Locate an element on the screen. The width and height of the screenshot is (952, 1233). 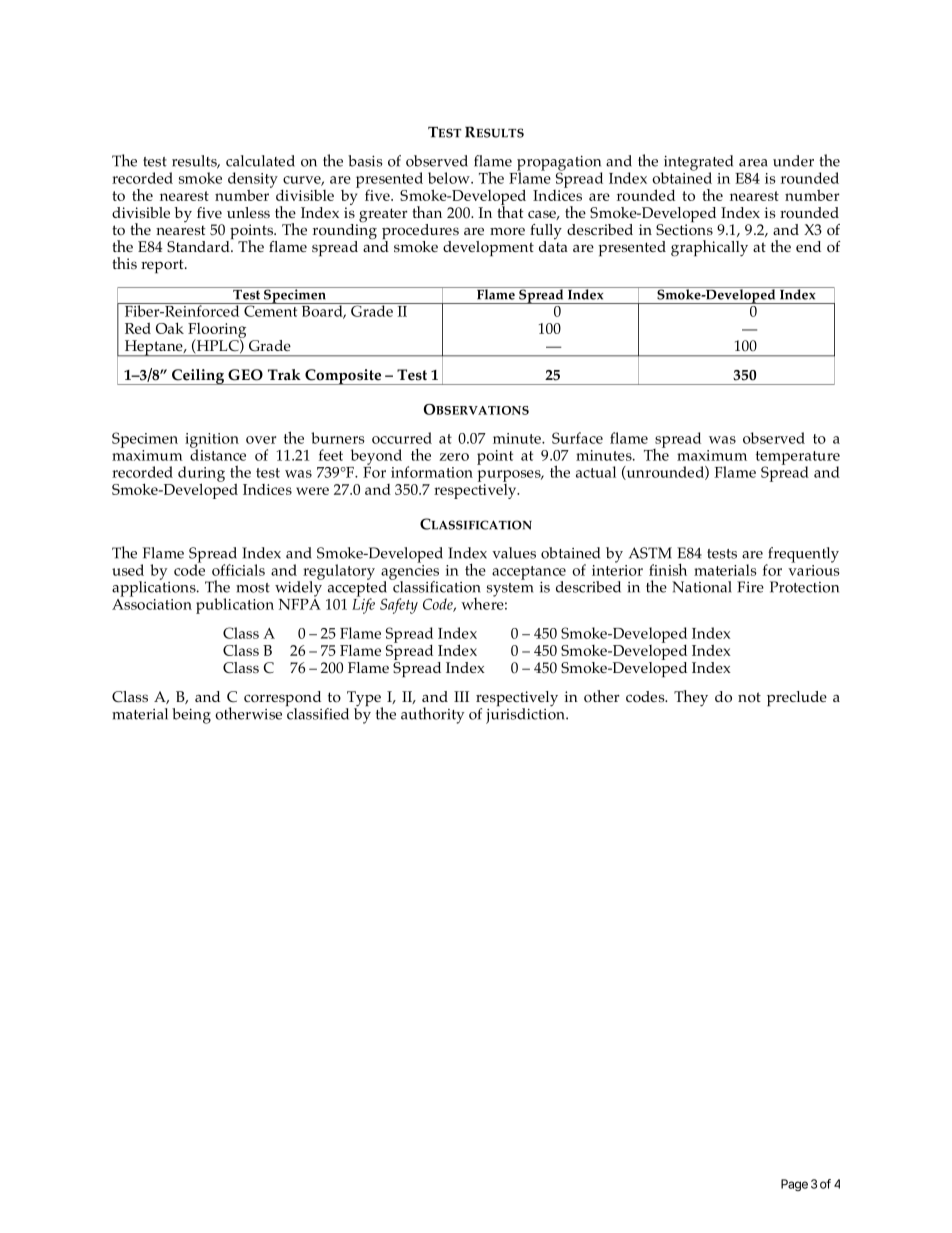
Page is located at coordinates (794, 1185).
